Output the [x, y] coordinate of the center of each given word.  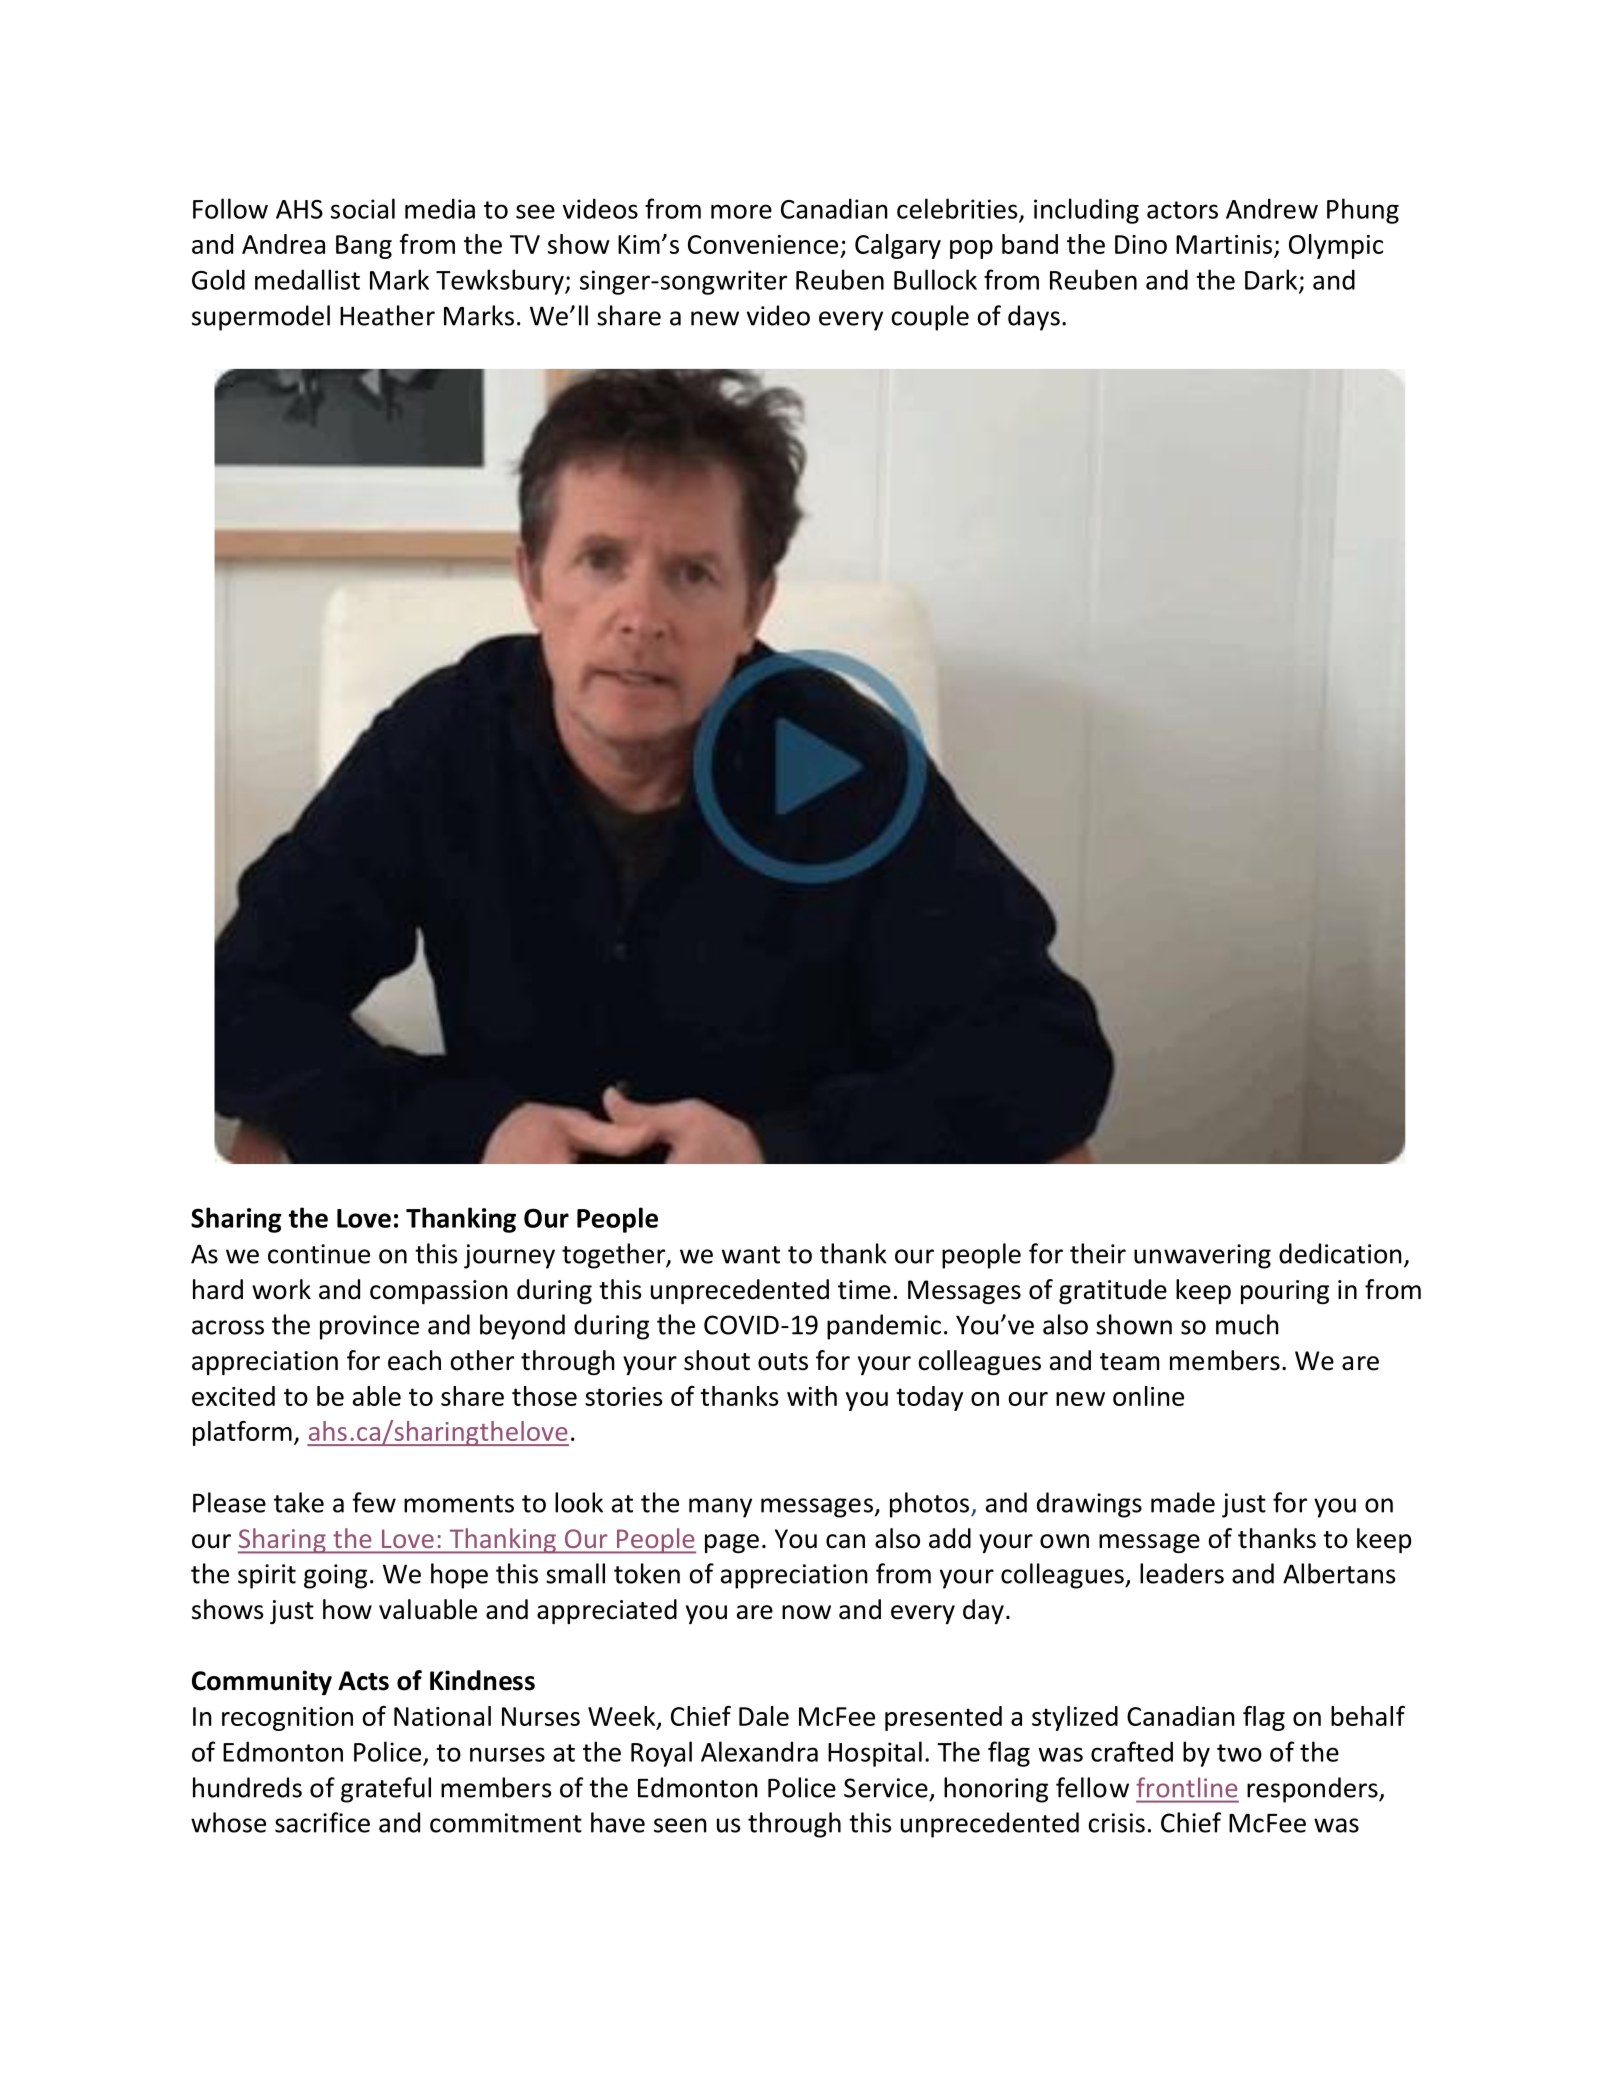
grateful [386, 1790]
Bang [364, 247]
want [751, 1255]
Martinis [1224, 244]
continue [319, 1254]
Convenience [763, 244]
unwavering [1202, 1256]
